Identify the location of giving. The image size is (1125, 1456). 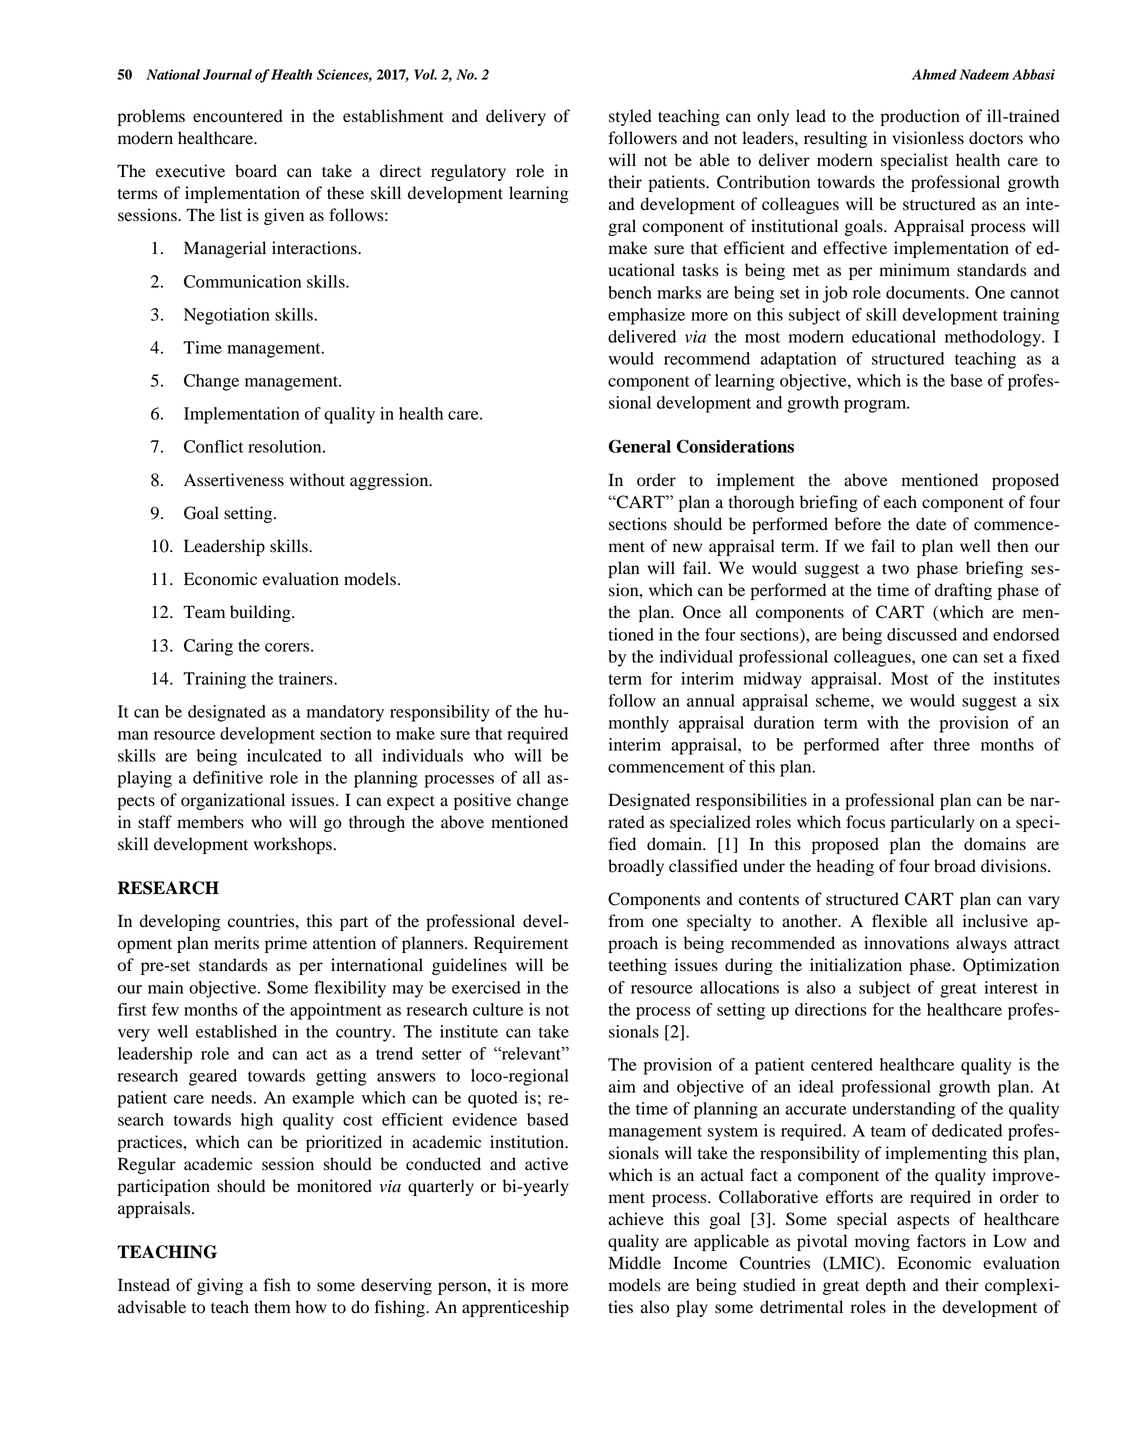
(220, 1286).
